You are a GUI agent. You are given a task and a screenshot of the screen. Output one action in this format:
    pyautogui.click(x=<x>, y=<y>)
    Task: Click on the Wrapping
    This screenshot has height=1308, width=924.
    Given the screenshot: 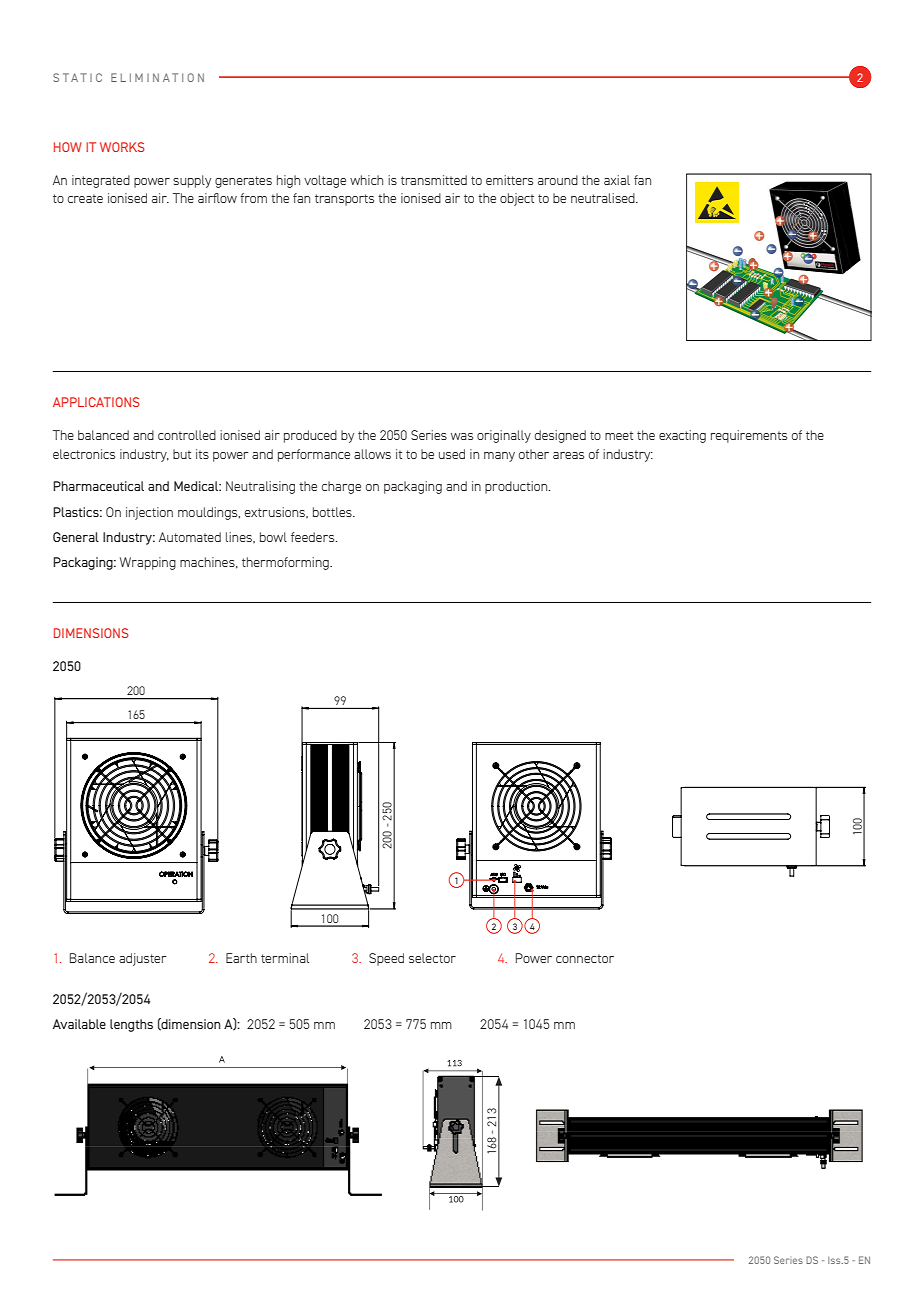 What is the action you would take?
    pyautogui.click(x=148, y=563)
